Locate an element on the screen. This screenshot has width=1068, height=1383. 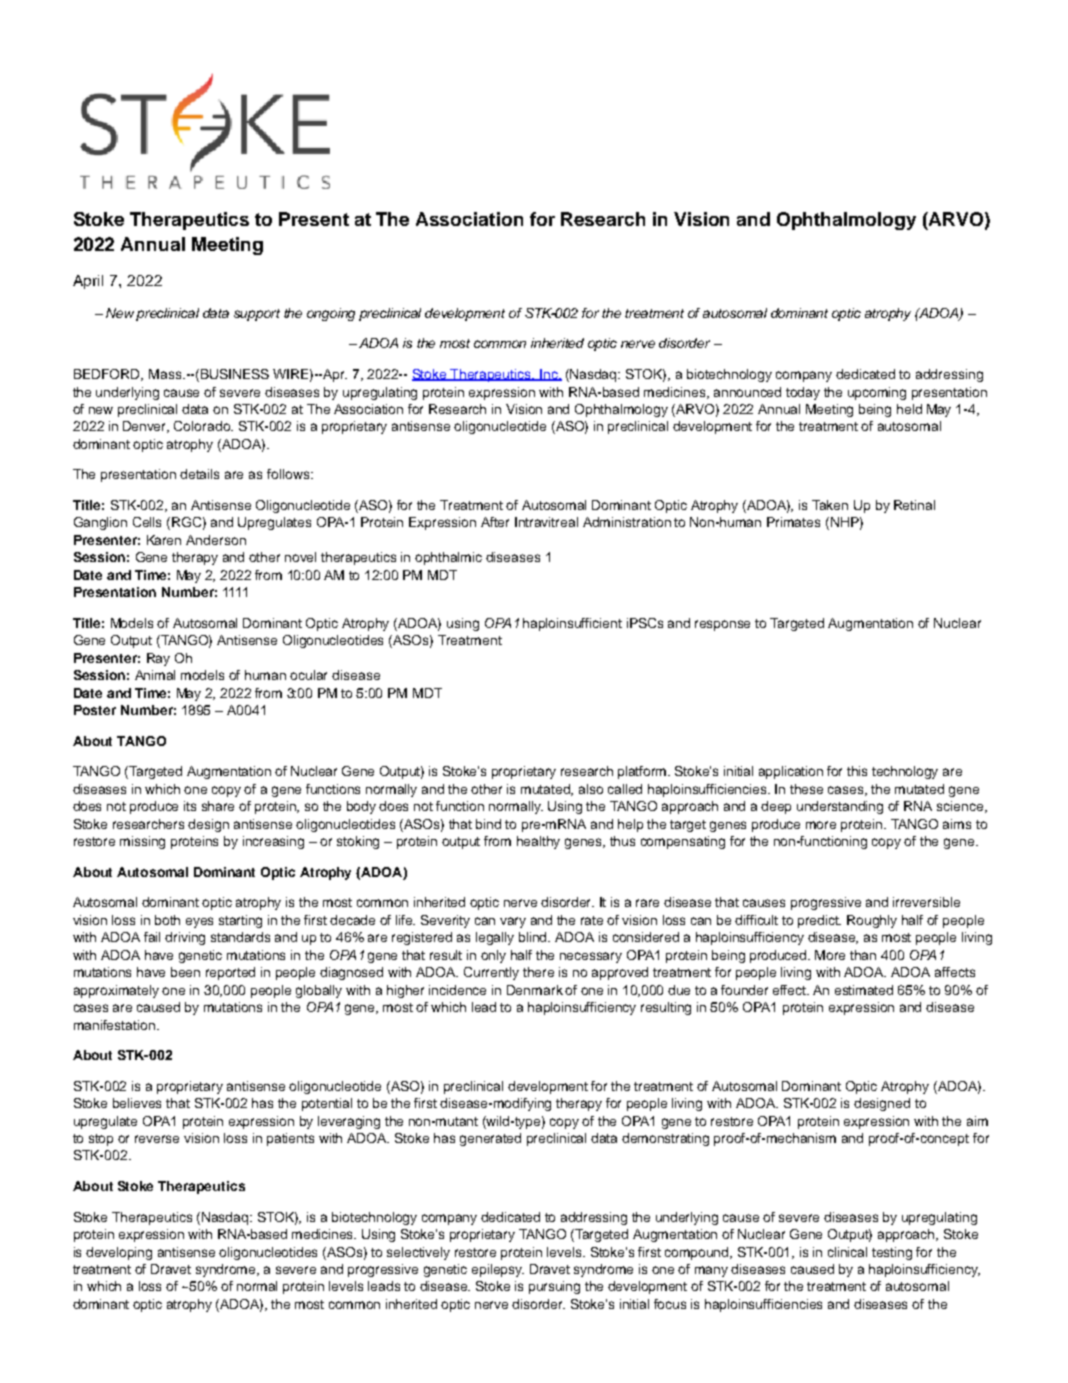
developing is located at coordinates (119, 1253).
